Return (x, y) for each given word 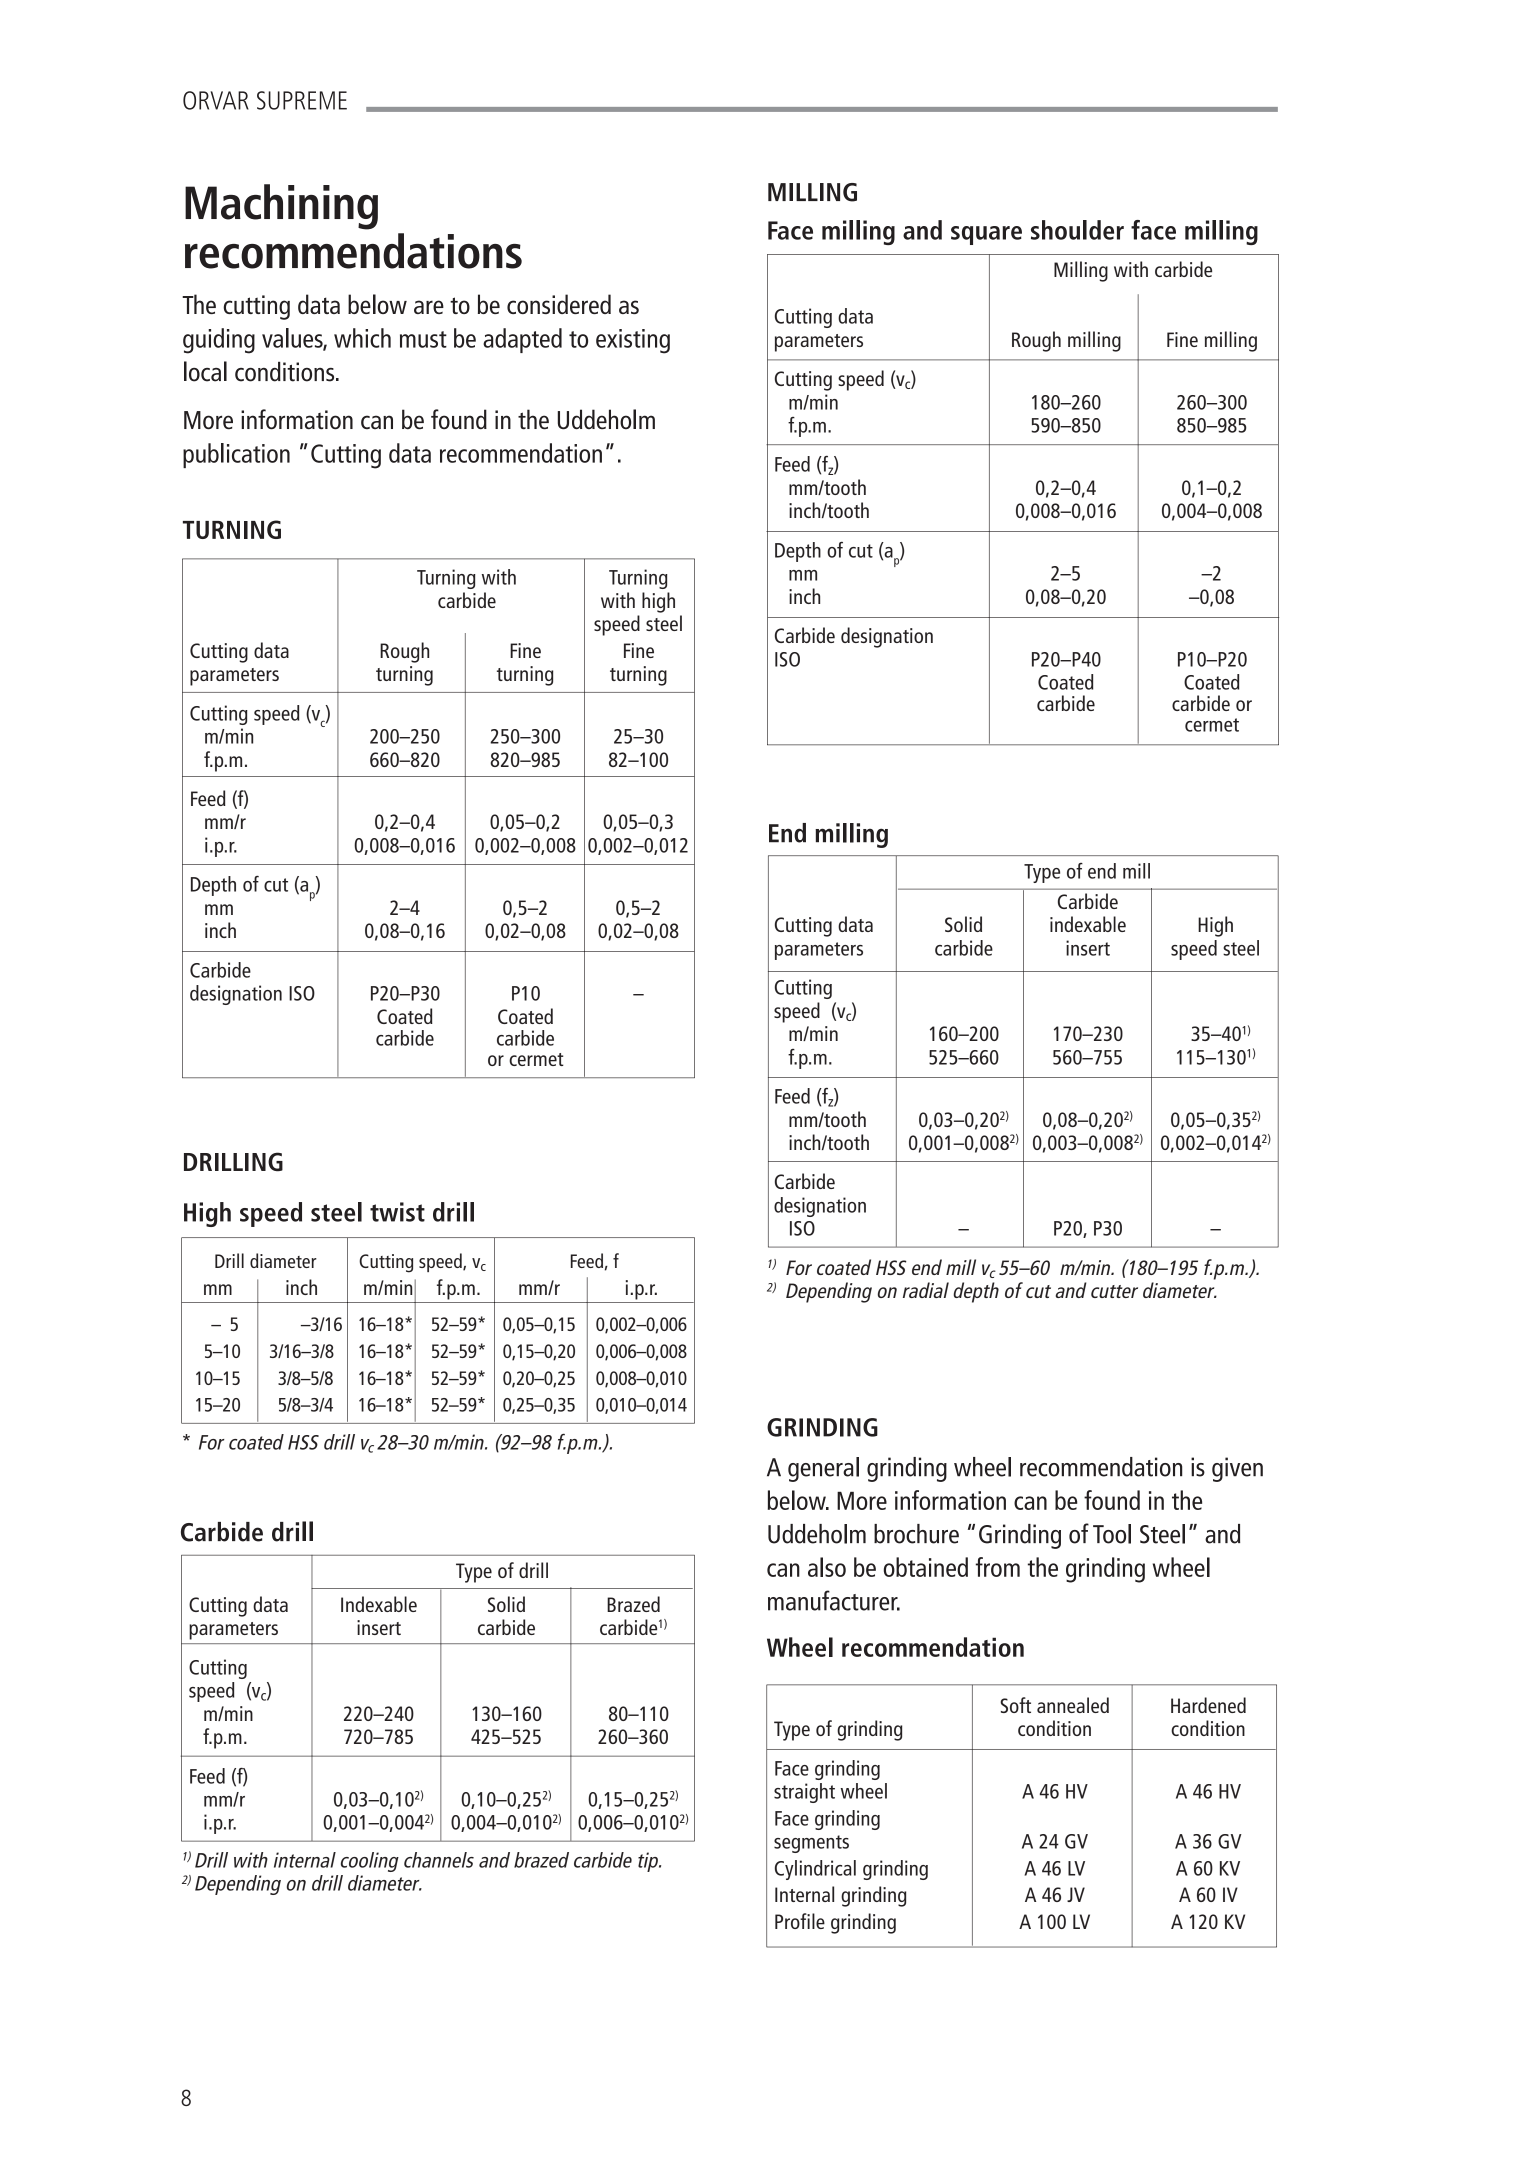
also (827, 1567)
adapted (522, 340)
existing (633, 341)
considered (559, 304)
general (823, 1469)
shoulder (1077, 230)
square (986, 235)
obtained (926, 1567)
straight (804, 1793)
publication (236, 455)
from (998, 1567)
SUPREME (302, 100)
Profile (800, 1921)
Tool (1112, 1534)
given (1237, 1469)
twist (397, 1212)
